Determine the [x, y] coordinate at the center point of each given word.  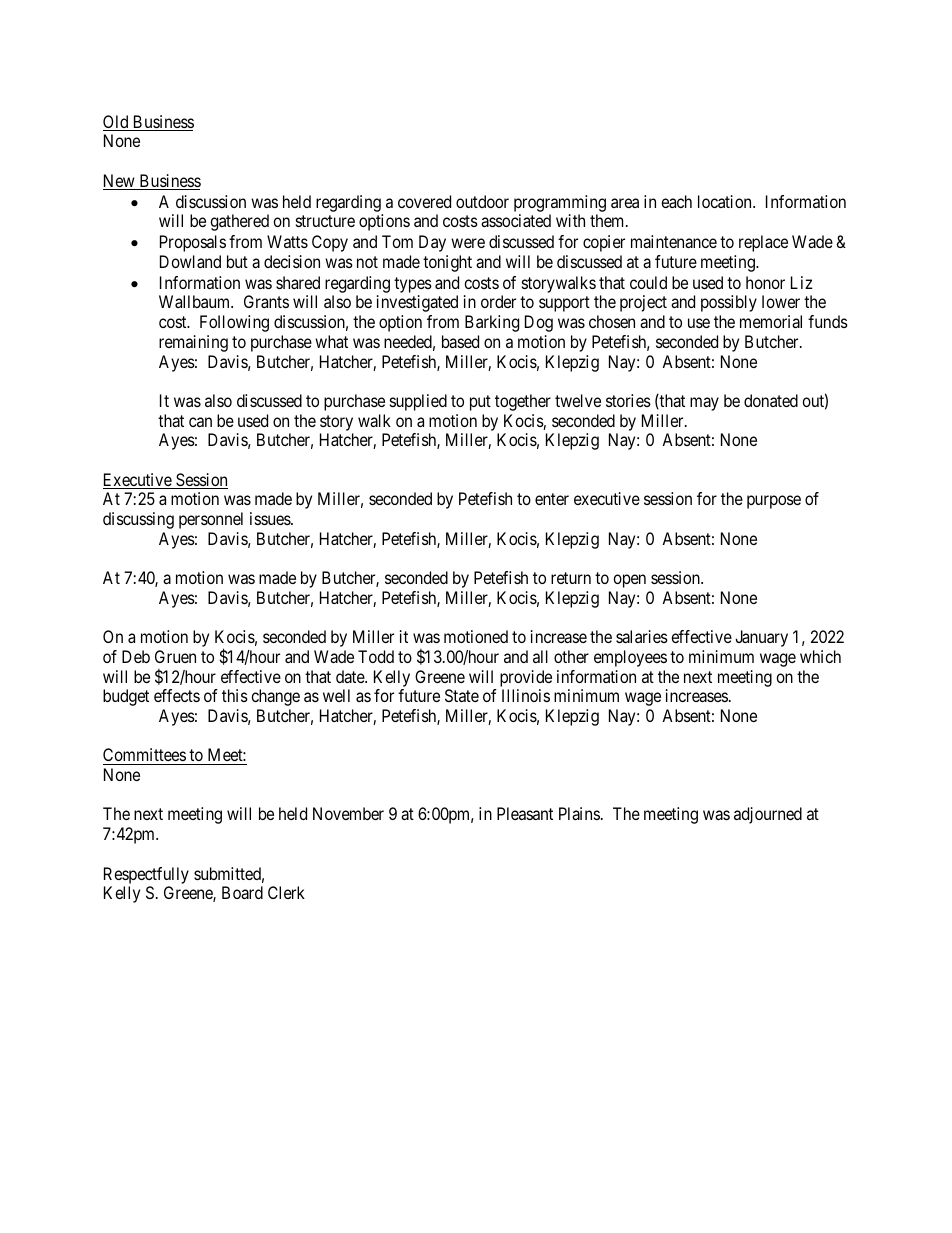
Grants [266, 301]
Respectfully [146, 875]
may [704, 404]
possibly [729, 303]
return [571, 578]
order [498, 301]
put [480, 403]
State [462, 695]
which [820, 656]
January [761, 638]
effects [177, 695]
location [726, 201]
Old [117, 123]
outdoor [482, 201]
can [200, 422]
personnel [211, 520]
